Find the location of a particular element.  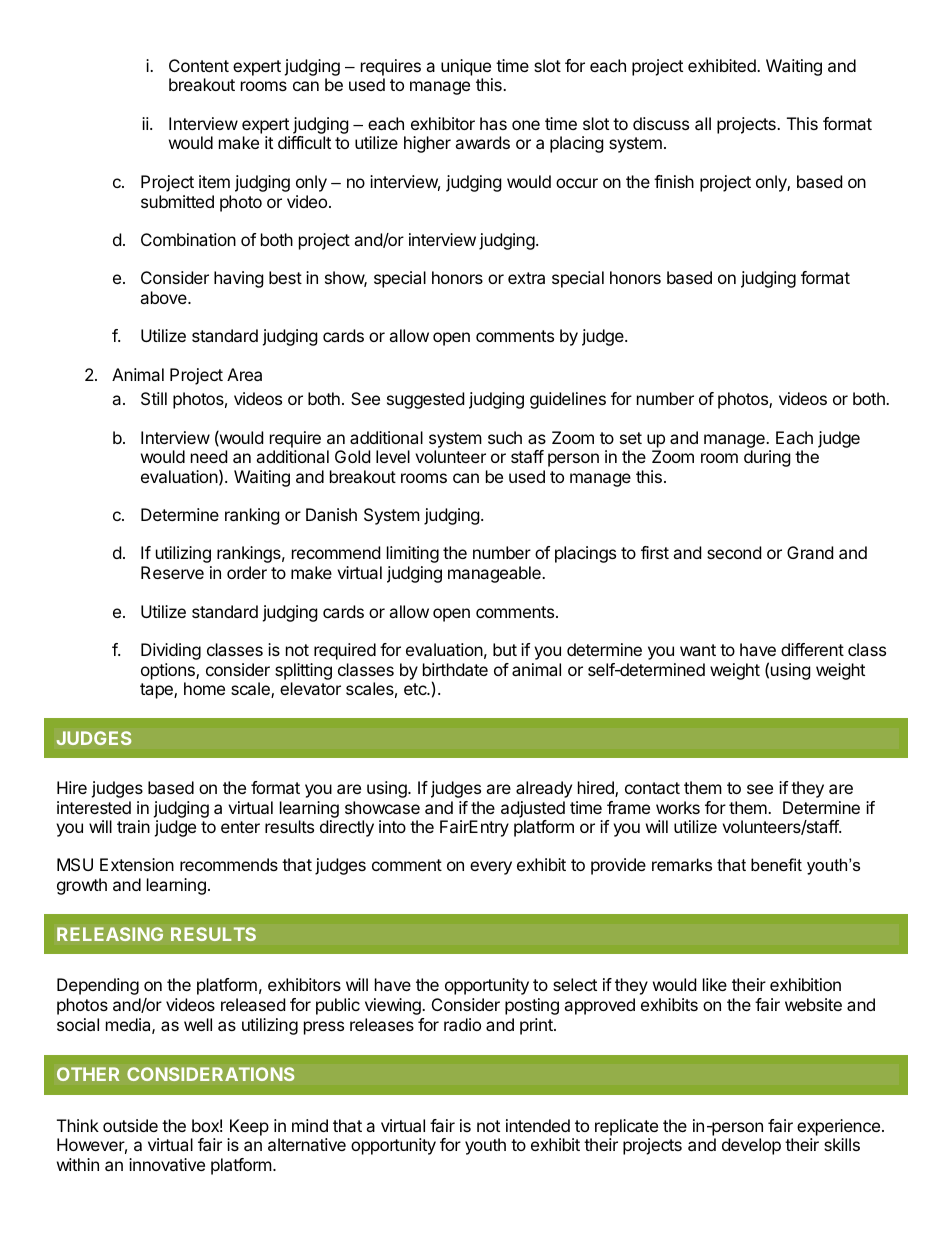

want is located at coordinates (698, 650).
